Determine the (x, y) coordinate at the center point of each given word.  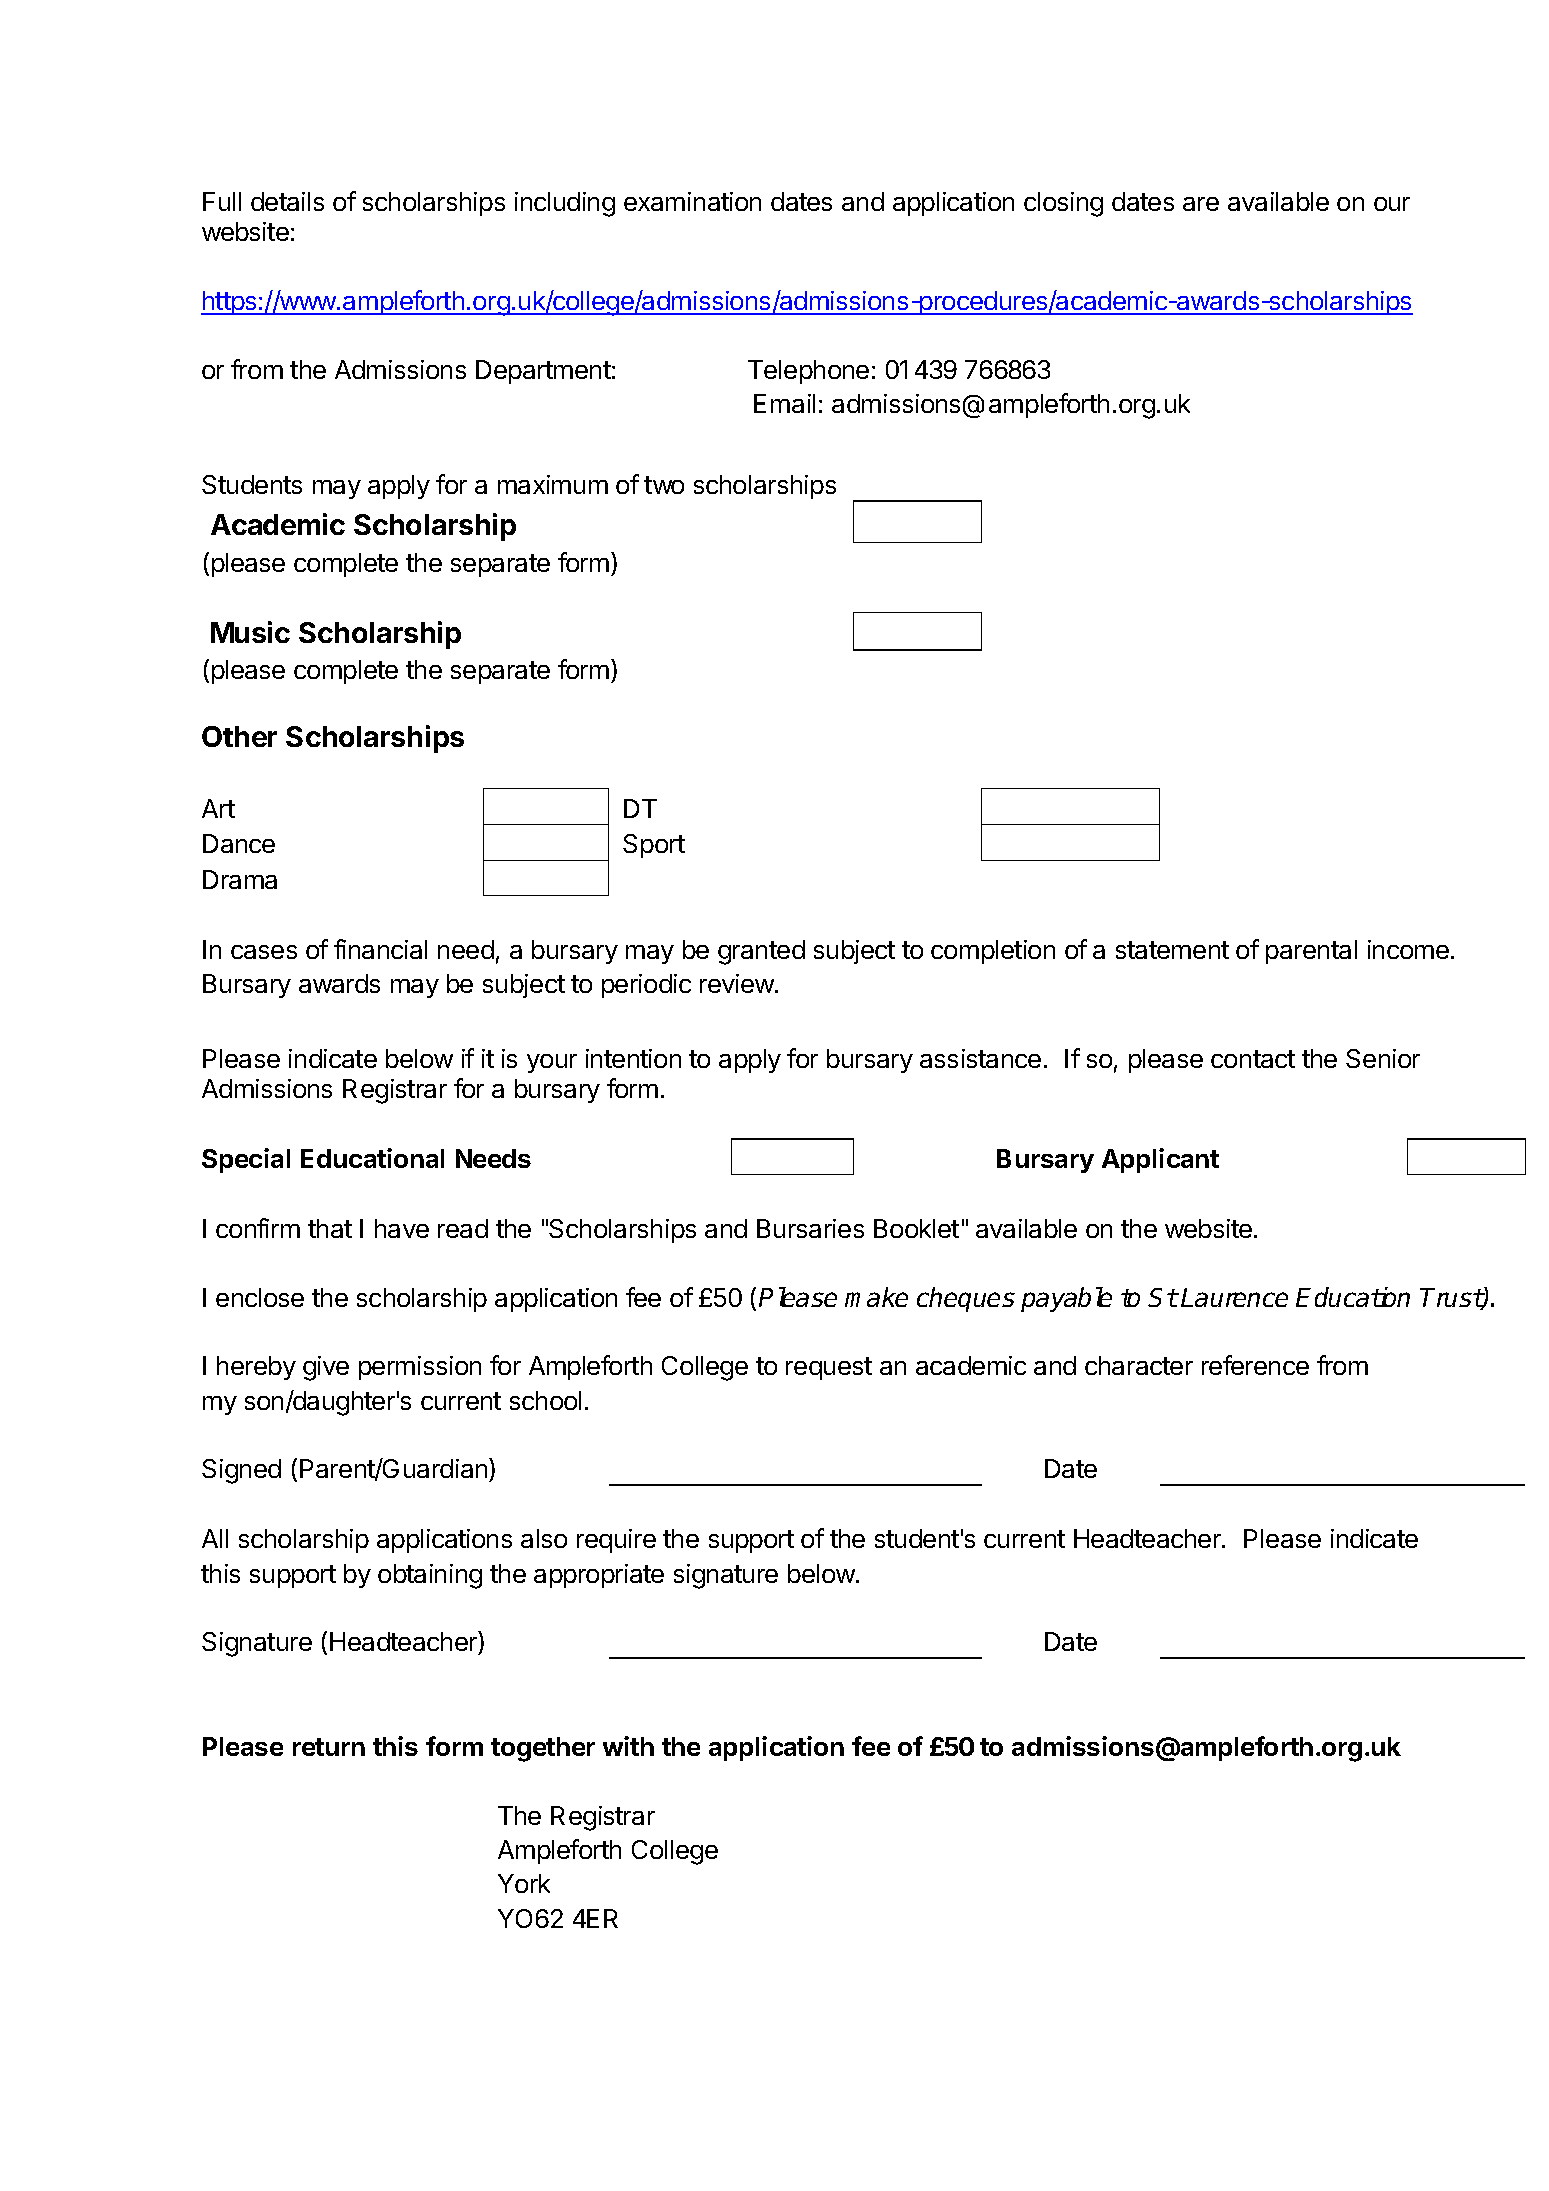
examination (692, 201)
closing (1063, 204)
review (738, 983)
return (329, 1747)
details (287, 201)
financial (380, 949)
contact (1253, 1059)
